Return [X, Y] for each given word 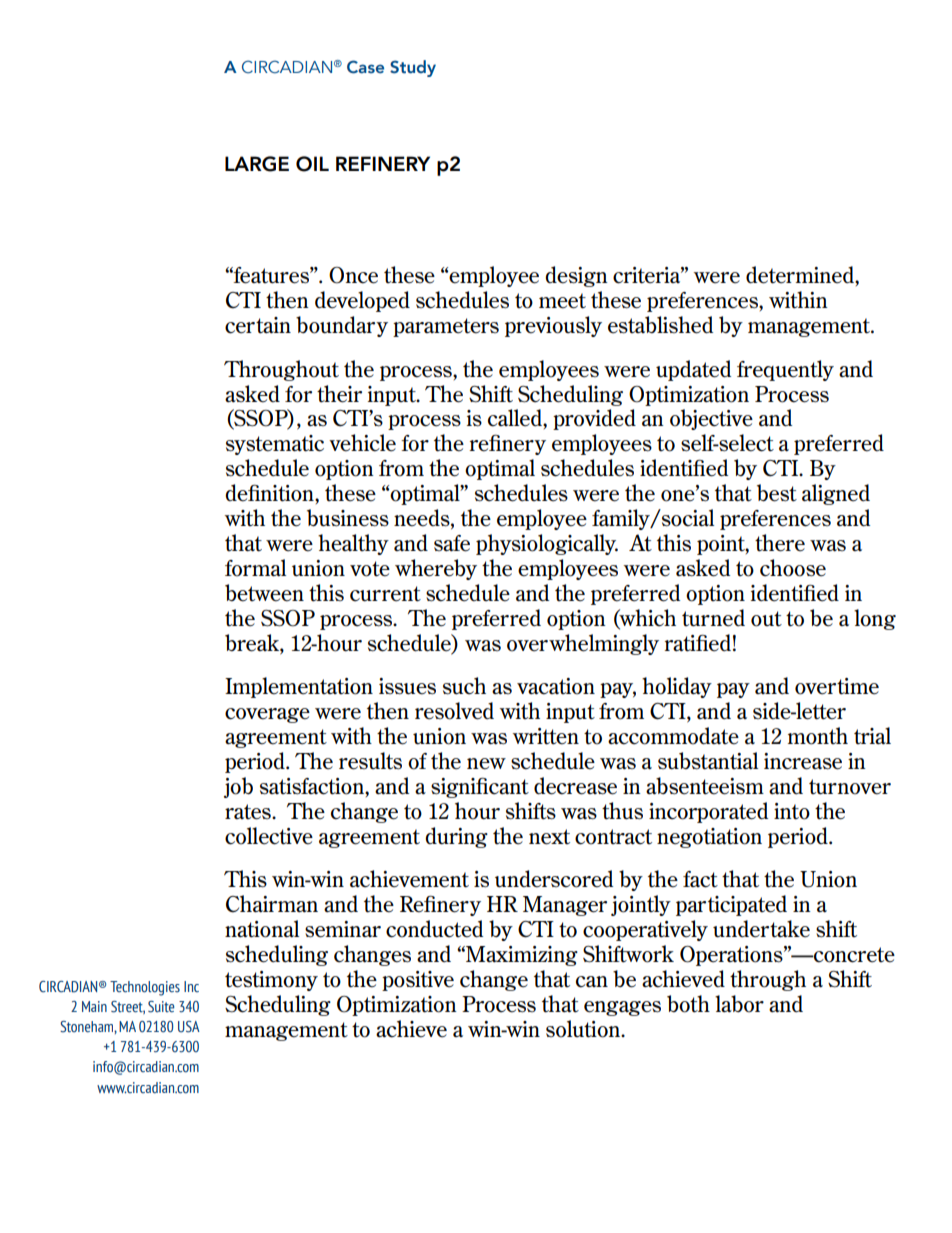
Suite [161, 1007]
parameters [446, 327]
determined [801, 275]
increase [803, 761]
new [486, 764]
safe [452, 543]
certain [258, 325]
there [780, 543]
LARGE [257, 164]
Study [413, 68]
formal [255, 568]
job [238, 787]
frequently [785, 370]
